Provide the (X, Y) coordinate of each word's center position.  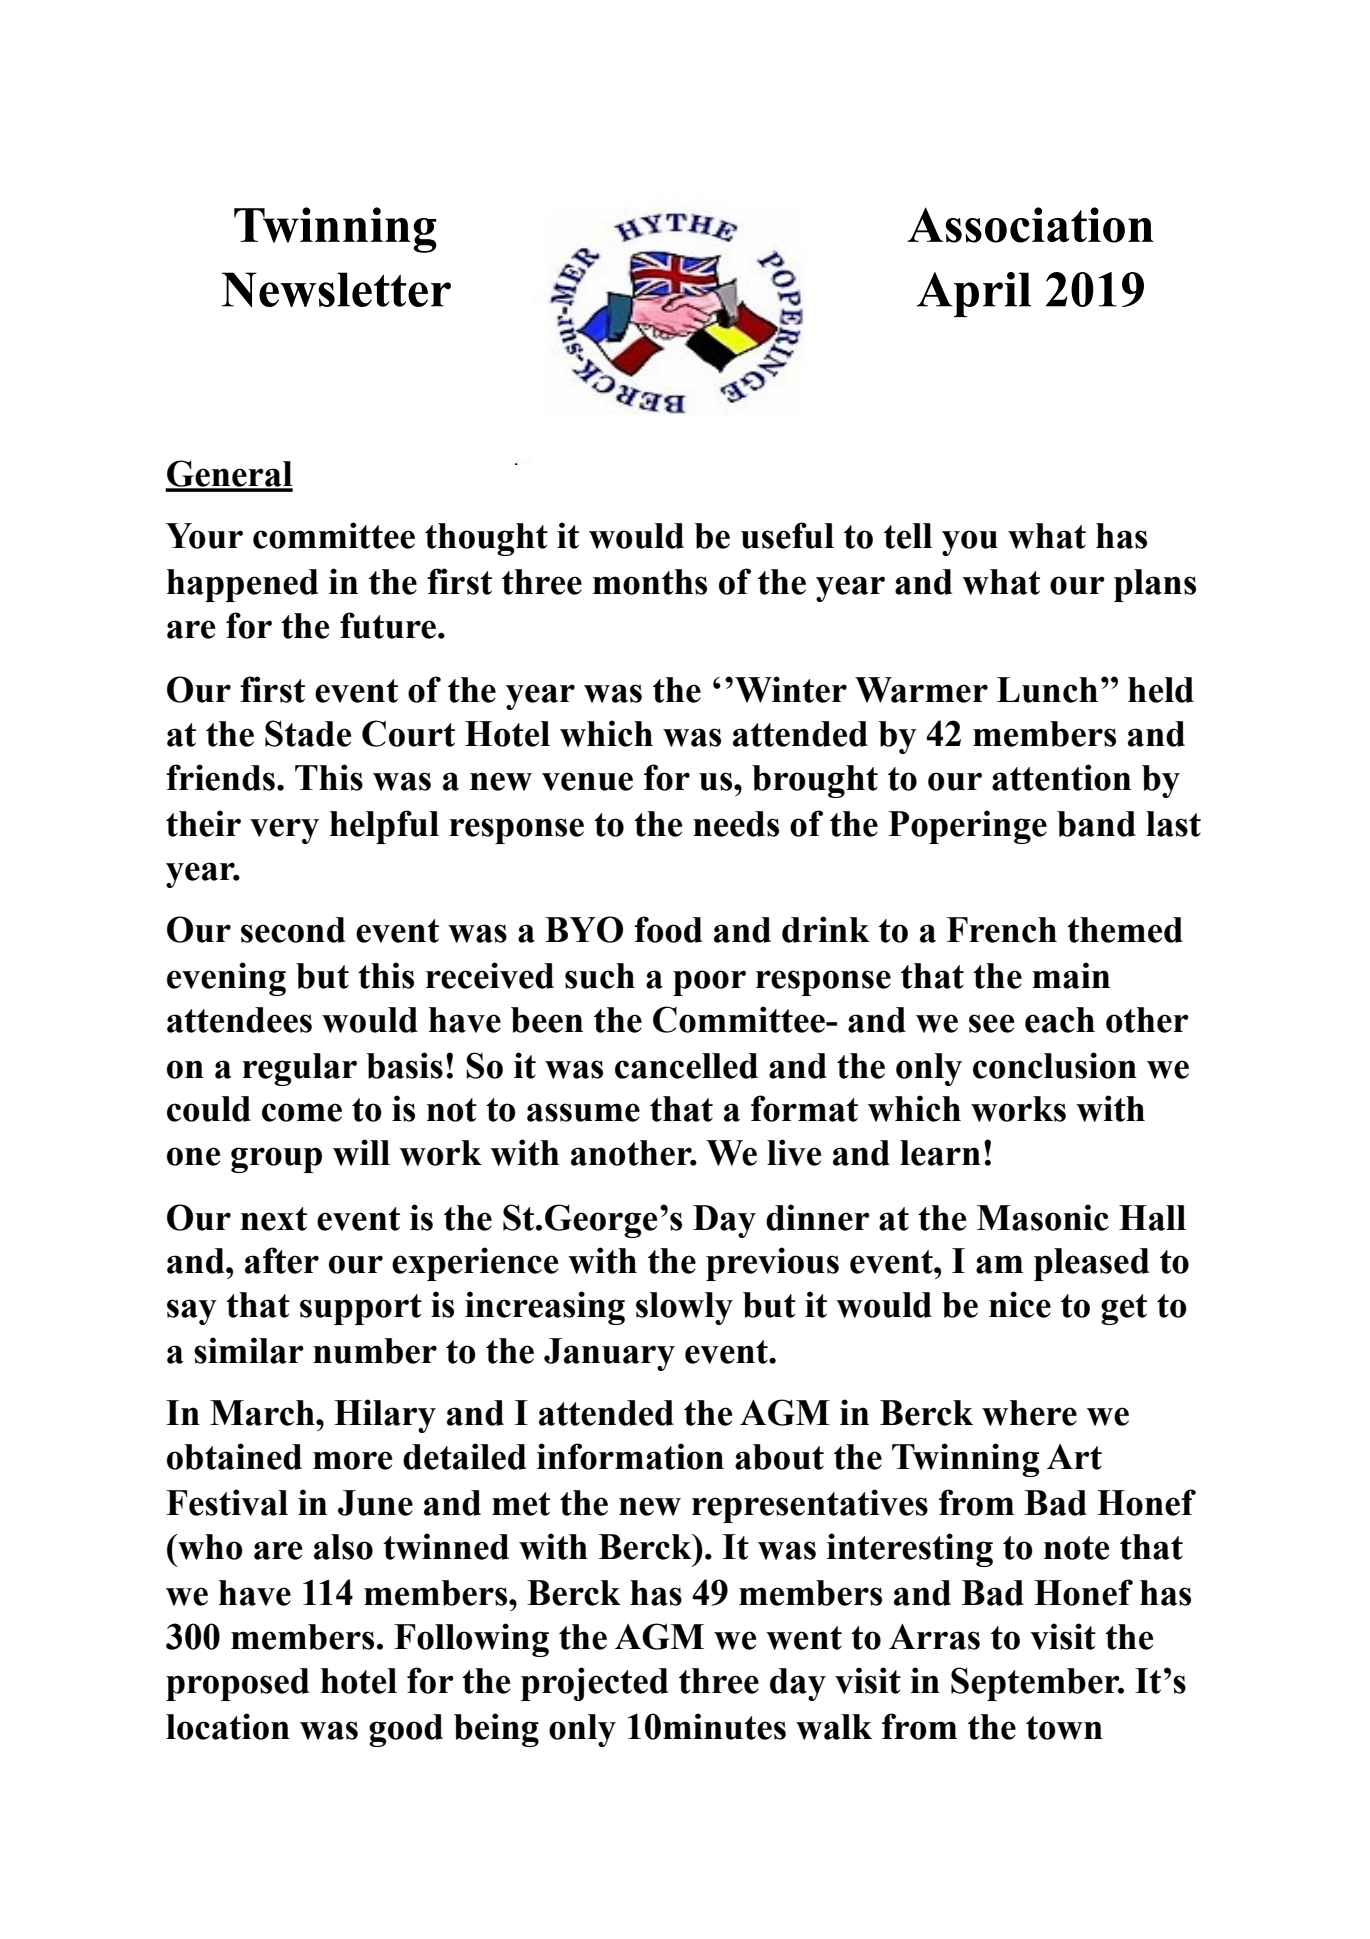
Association (1030, 225)
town (1064, 1728)
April (974, 294)
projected (594, 1684)
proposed (237, 1684)
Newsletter (336, 289)
